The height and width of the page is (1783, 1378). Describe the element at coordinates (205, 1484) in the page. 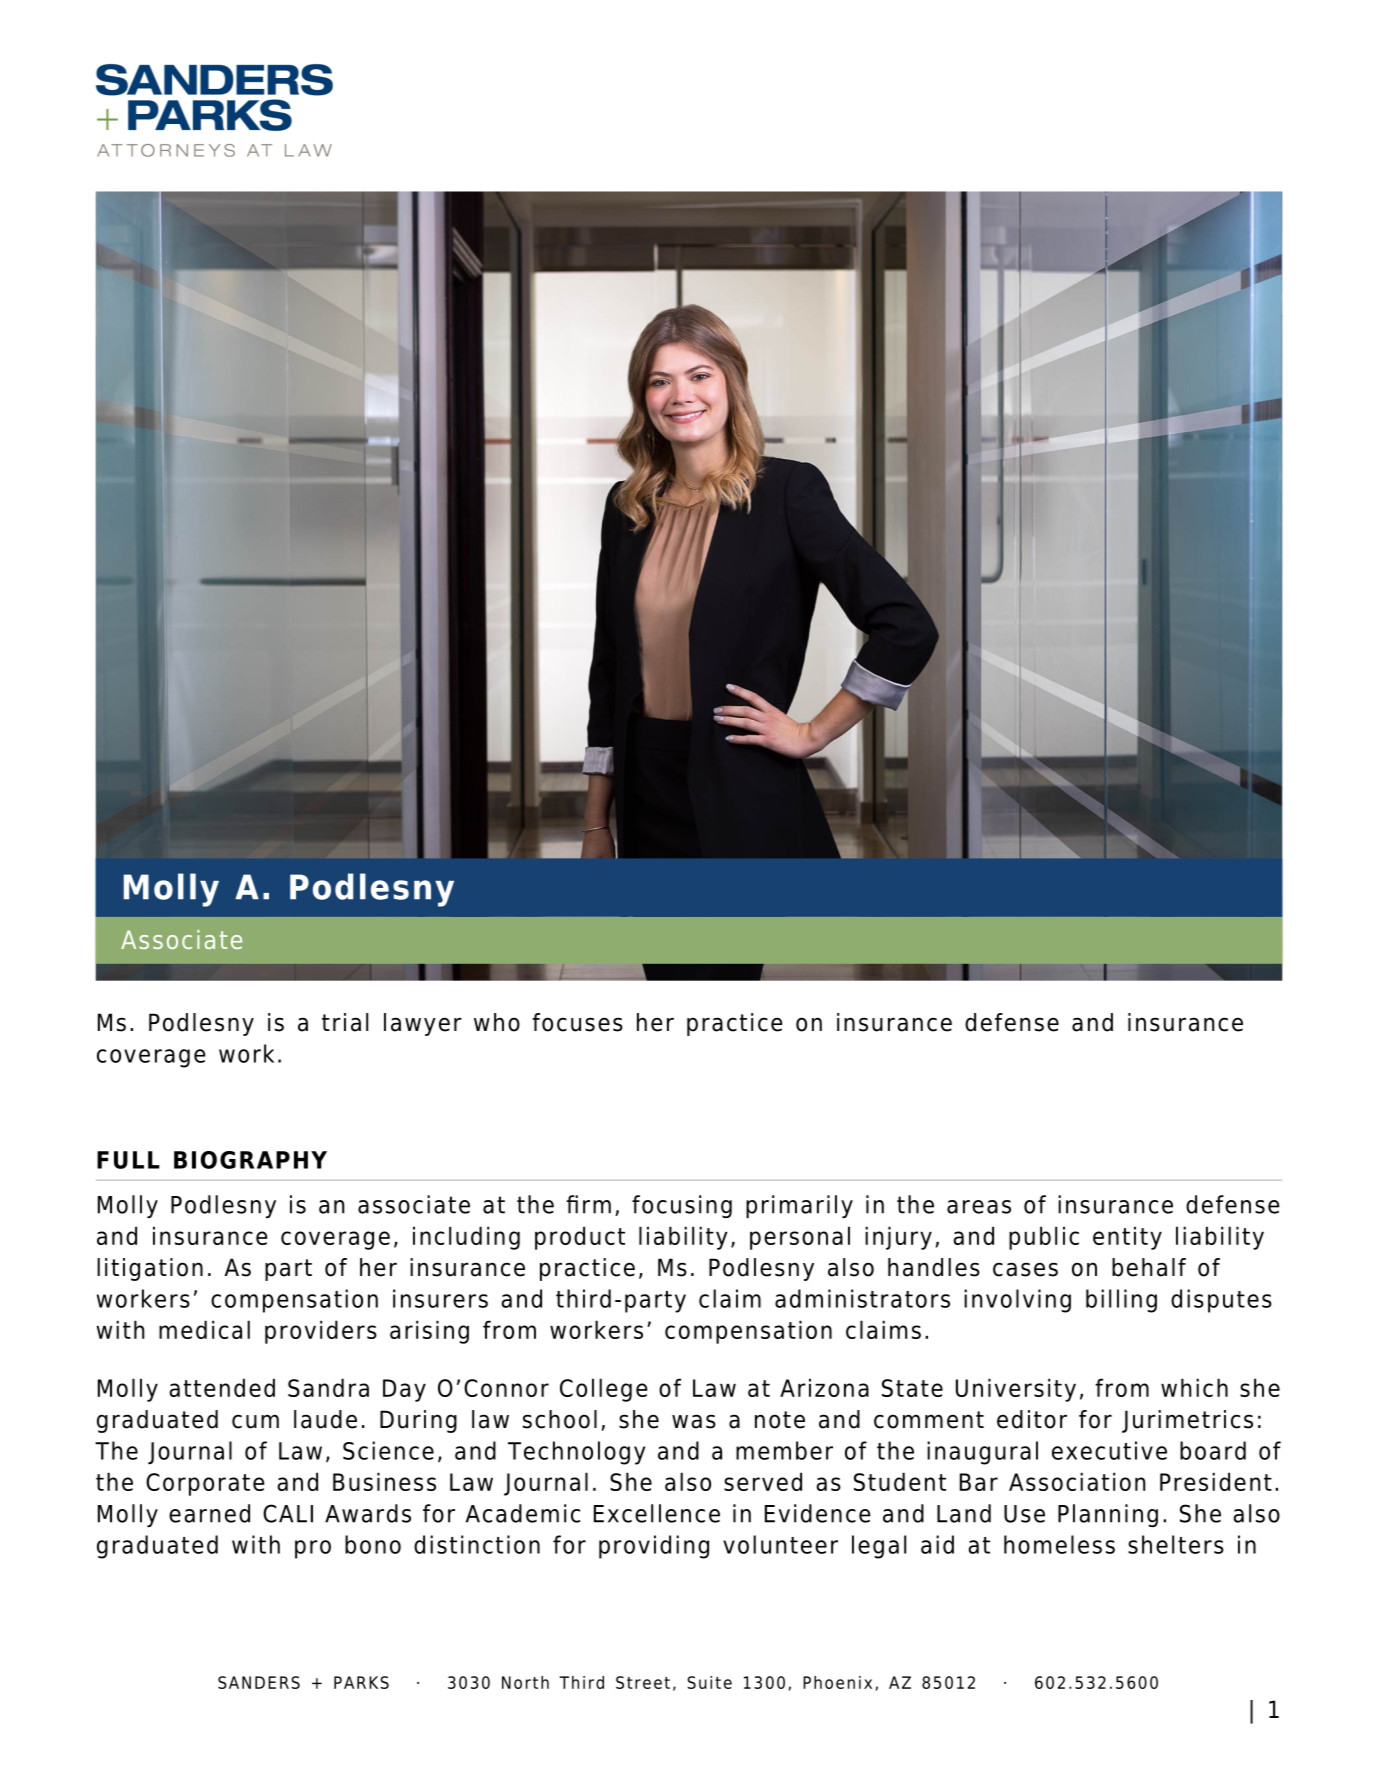

I see `Corporate` at that location.
